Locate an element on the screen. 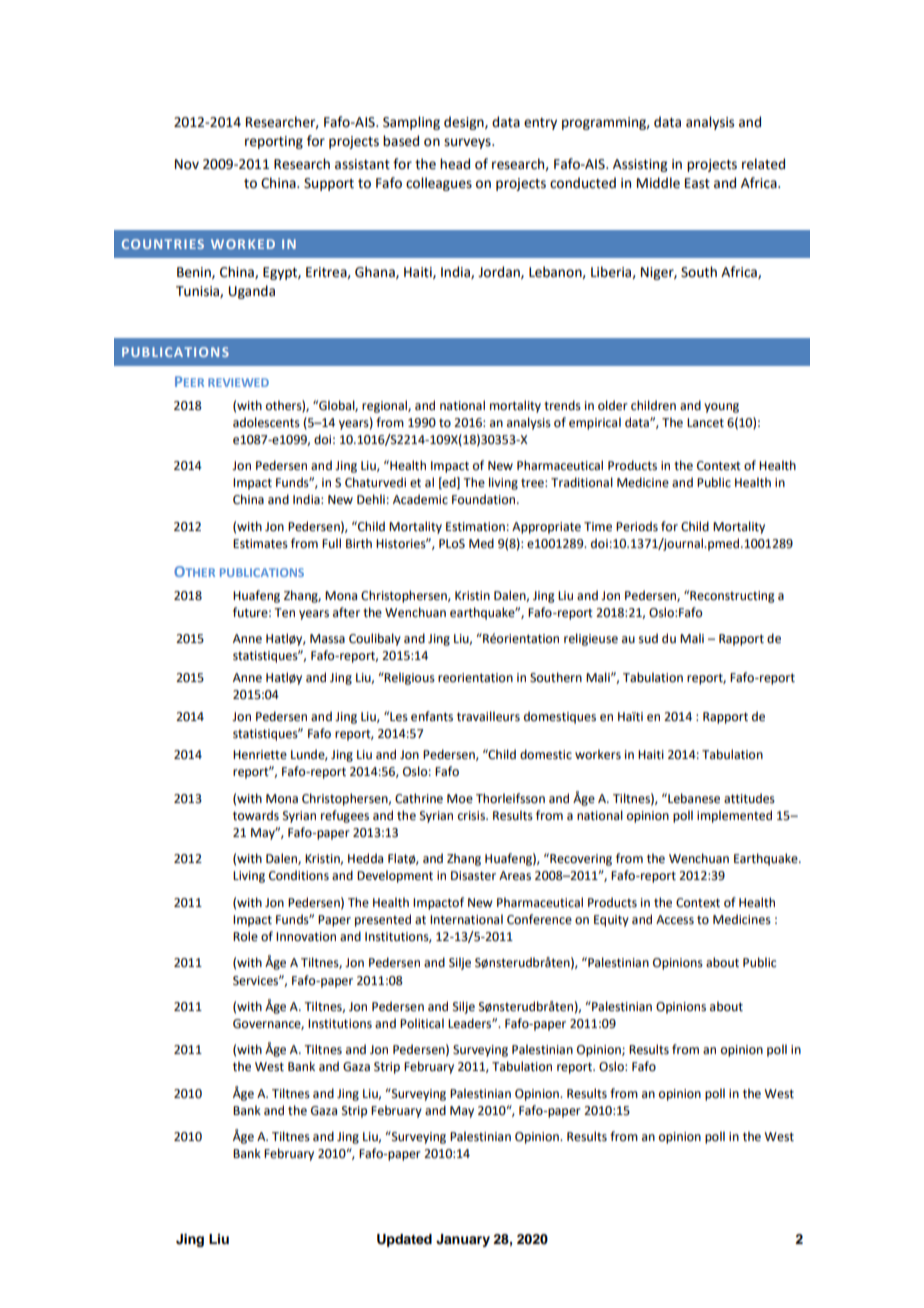 Image resolution: width=924 pixels, height=1308 pixels. head is located at coordinates (455, 164).
